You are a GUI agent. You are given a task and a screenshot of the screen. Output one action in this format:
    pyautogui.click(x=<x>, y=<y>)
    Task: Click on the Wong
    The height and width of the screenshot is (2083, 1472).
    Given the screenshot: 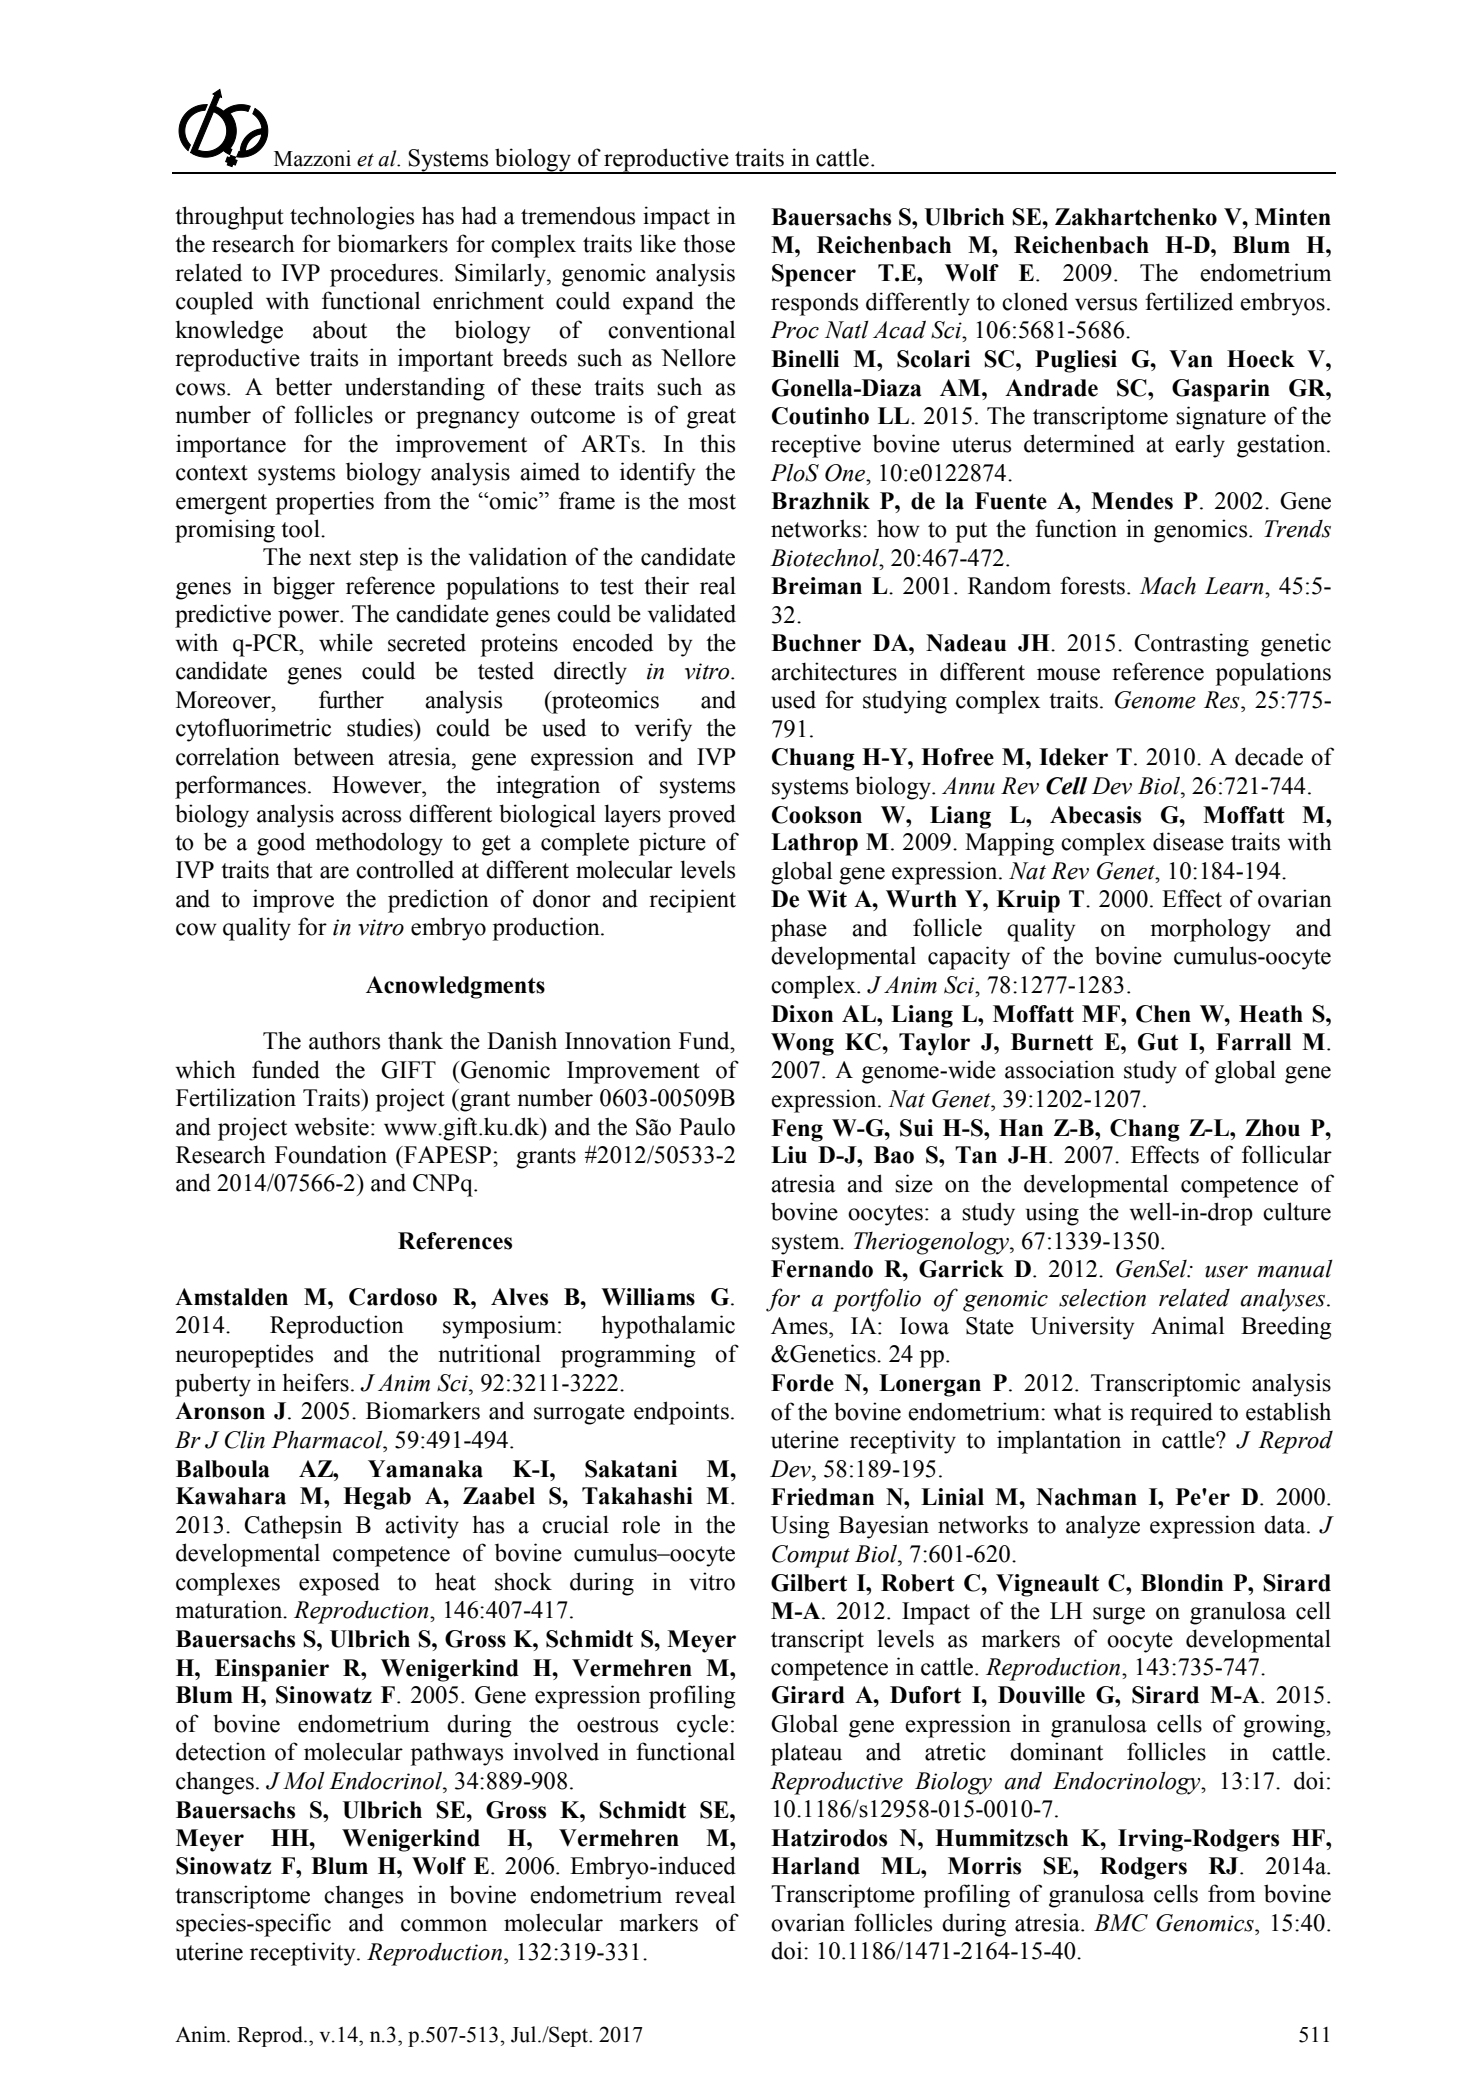 What is the action you would take?
    pyautogui.click(x=802, y=1044)
